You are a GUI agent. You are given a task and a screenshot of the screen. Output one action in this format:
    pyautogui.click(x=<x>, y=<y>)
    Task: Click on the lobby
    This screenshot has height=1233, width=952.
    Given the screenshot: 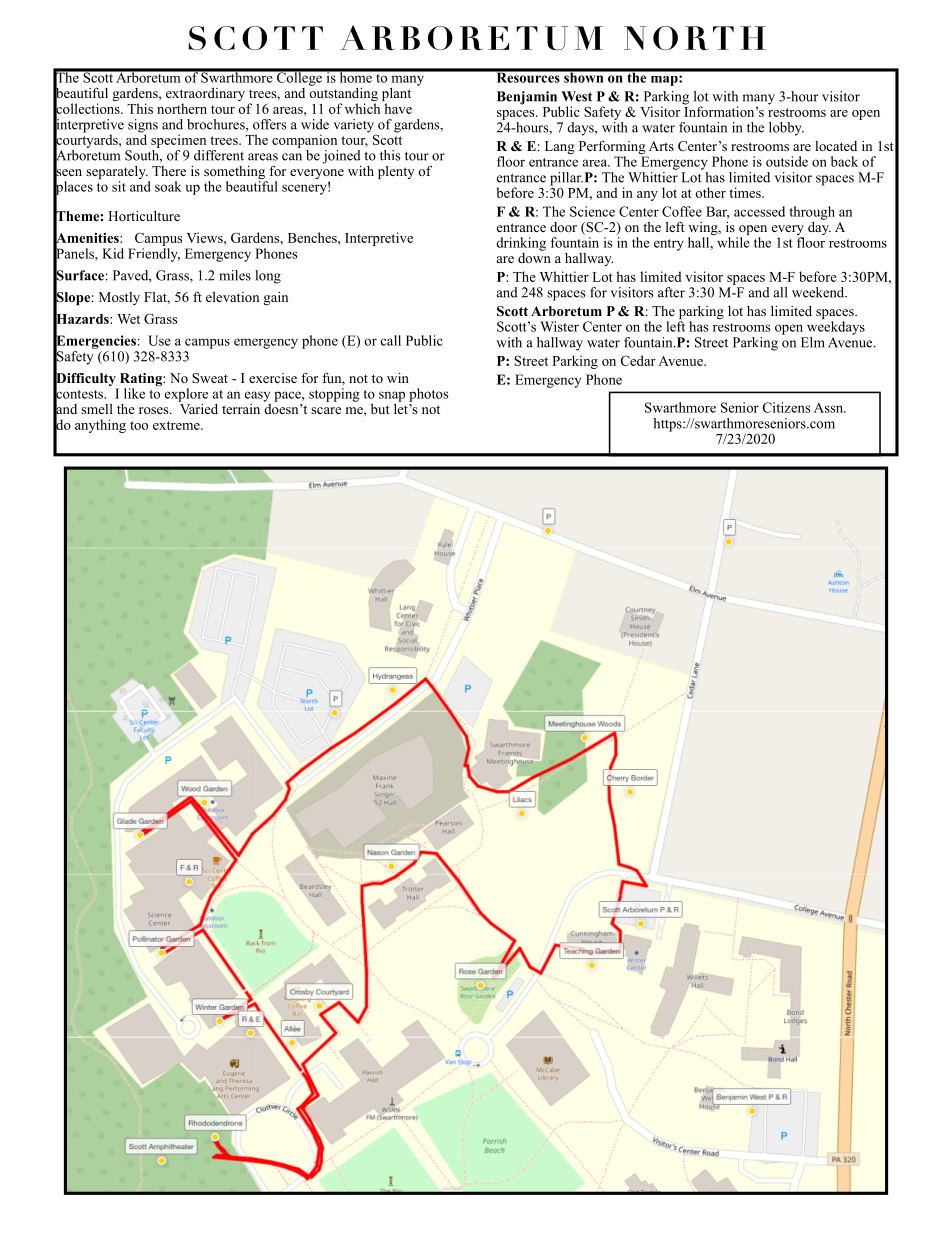 What is the action you would take?
    pyautogui.click(x=786, y=129)
